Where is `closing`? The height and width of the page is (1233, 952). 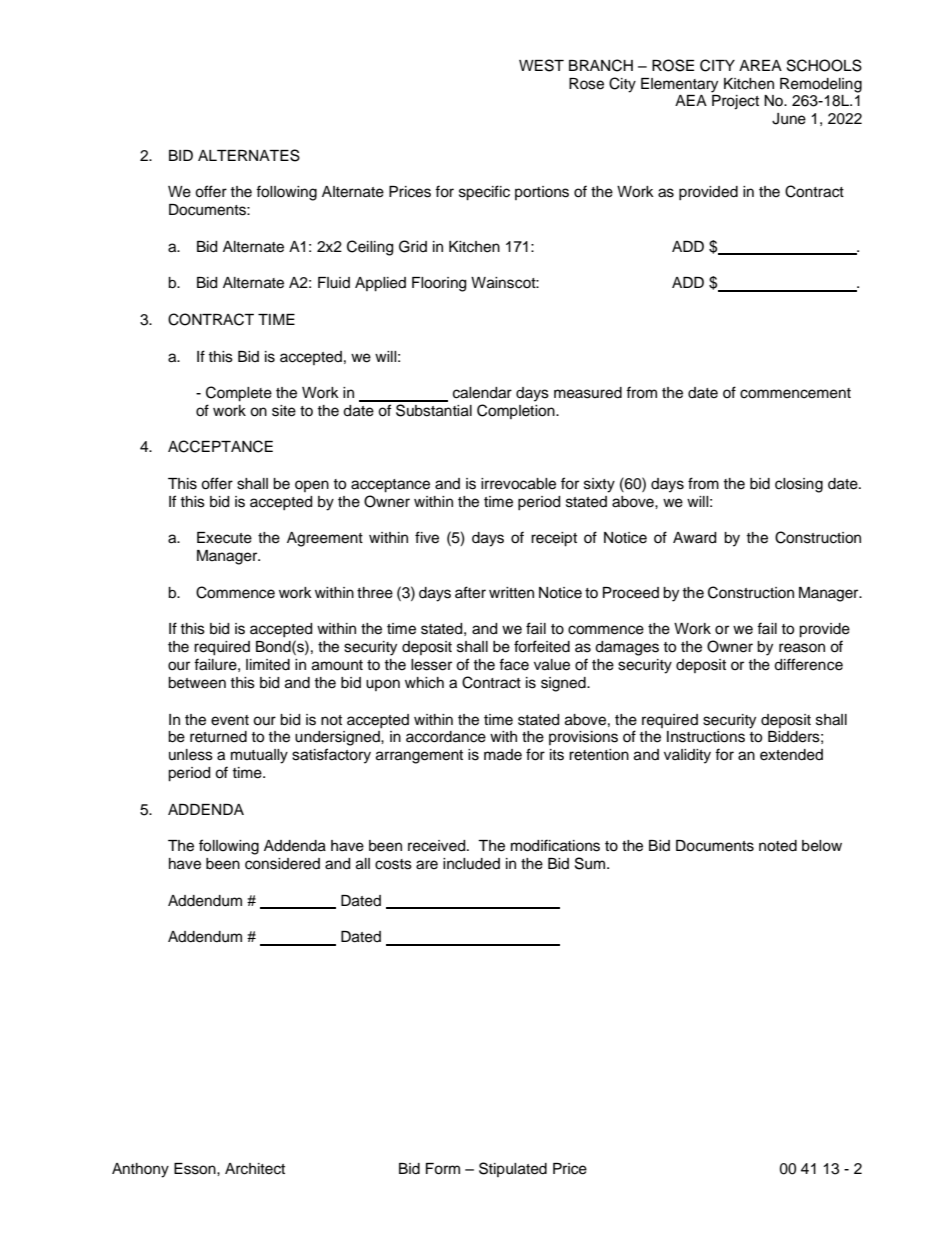
closing is located at coordinates (799, 485).
